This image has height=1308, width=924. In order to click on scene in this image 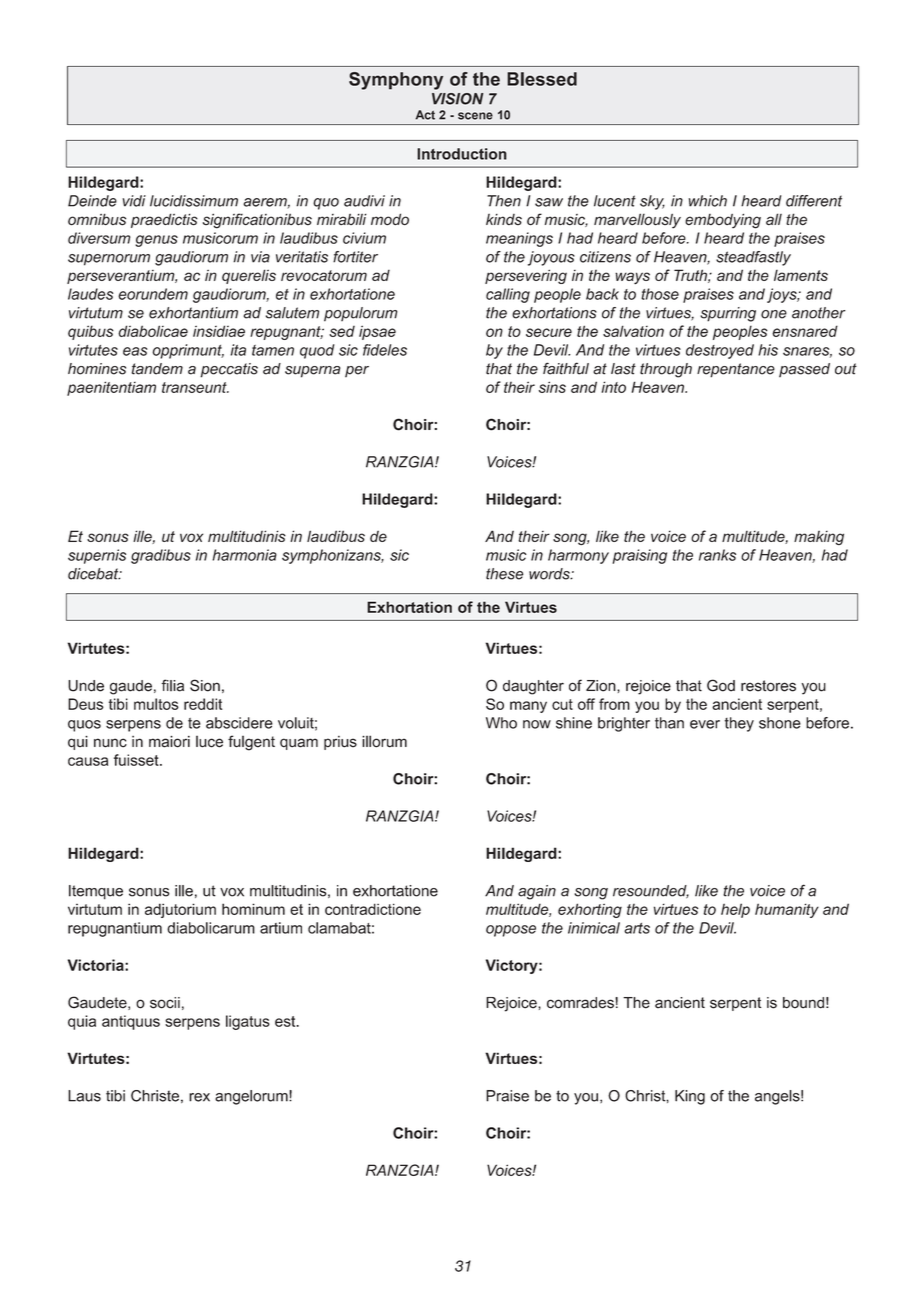, I will do `click(475, 116)`.
